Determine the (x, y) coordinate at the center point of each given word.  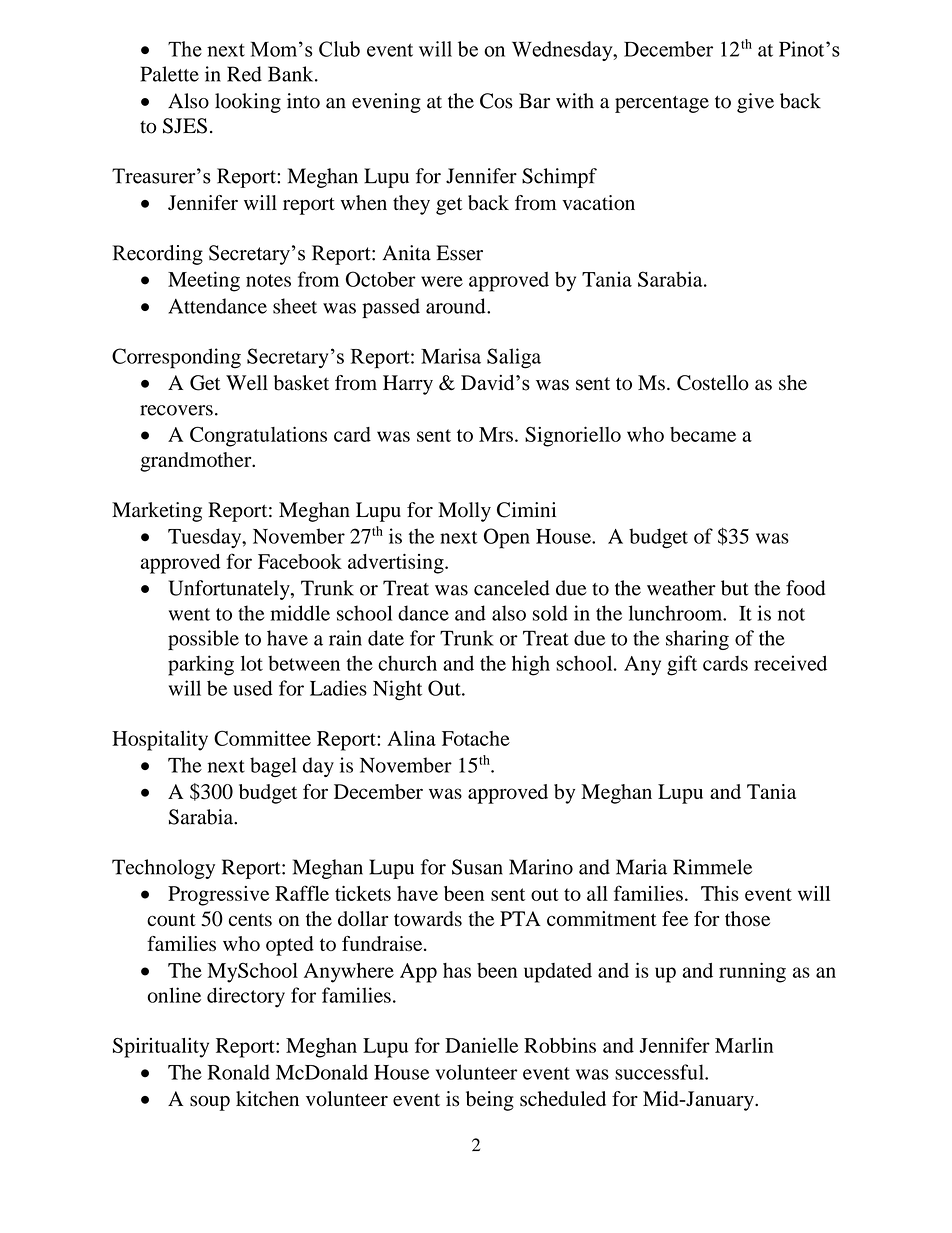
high (531, 665)
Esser (460, 253)
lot (252, 663)
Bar (534, 101)
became (703, 434)
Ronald (239, 1072)
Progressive (219, 896)
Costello (713, 383)
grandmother (197, 462)
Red (244, 74)
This (720, 893)
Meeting (204, 281)
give (755, 103)
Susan (477, 867)
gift (682, 665)
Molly (464, 512)
